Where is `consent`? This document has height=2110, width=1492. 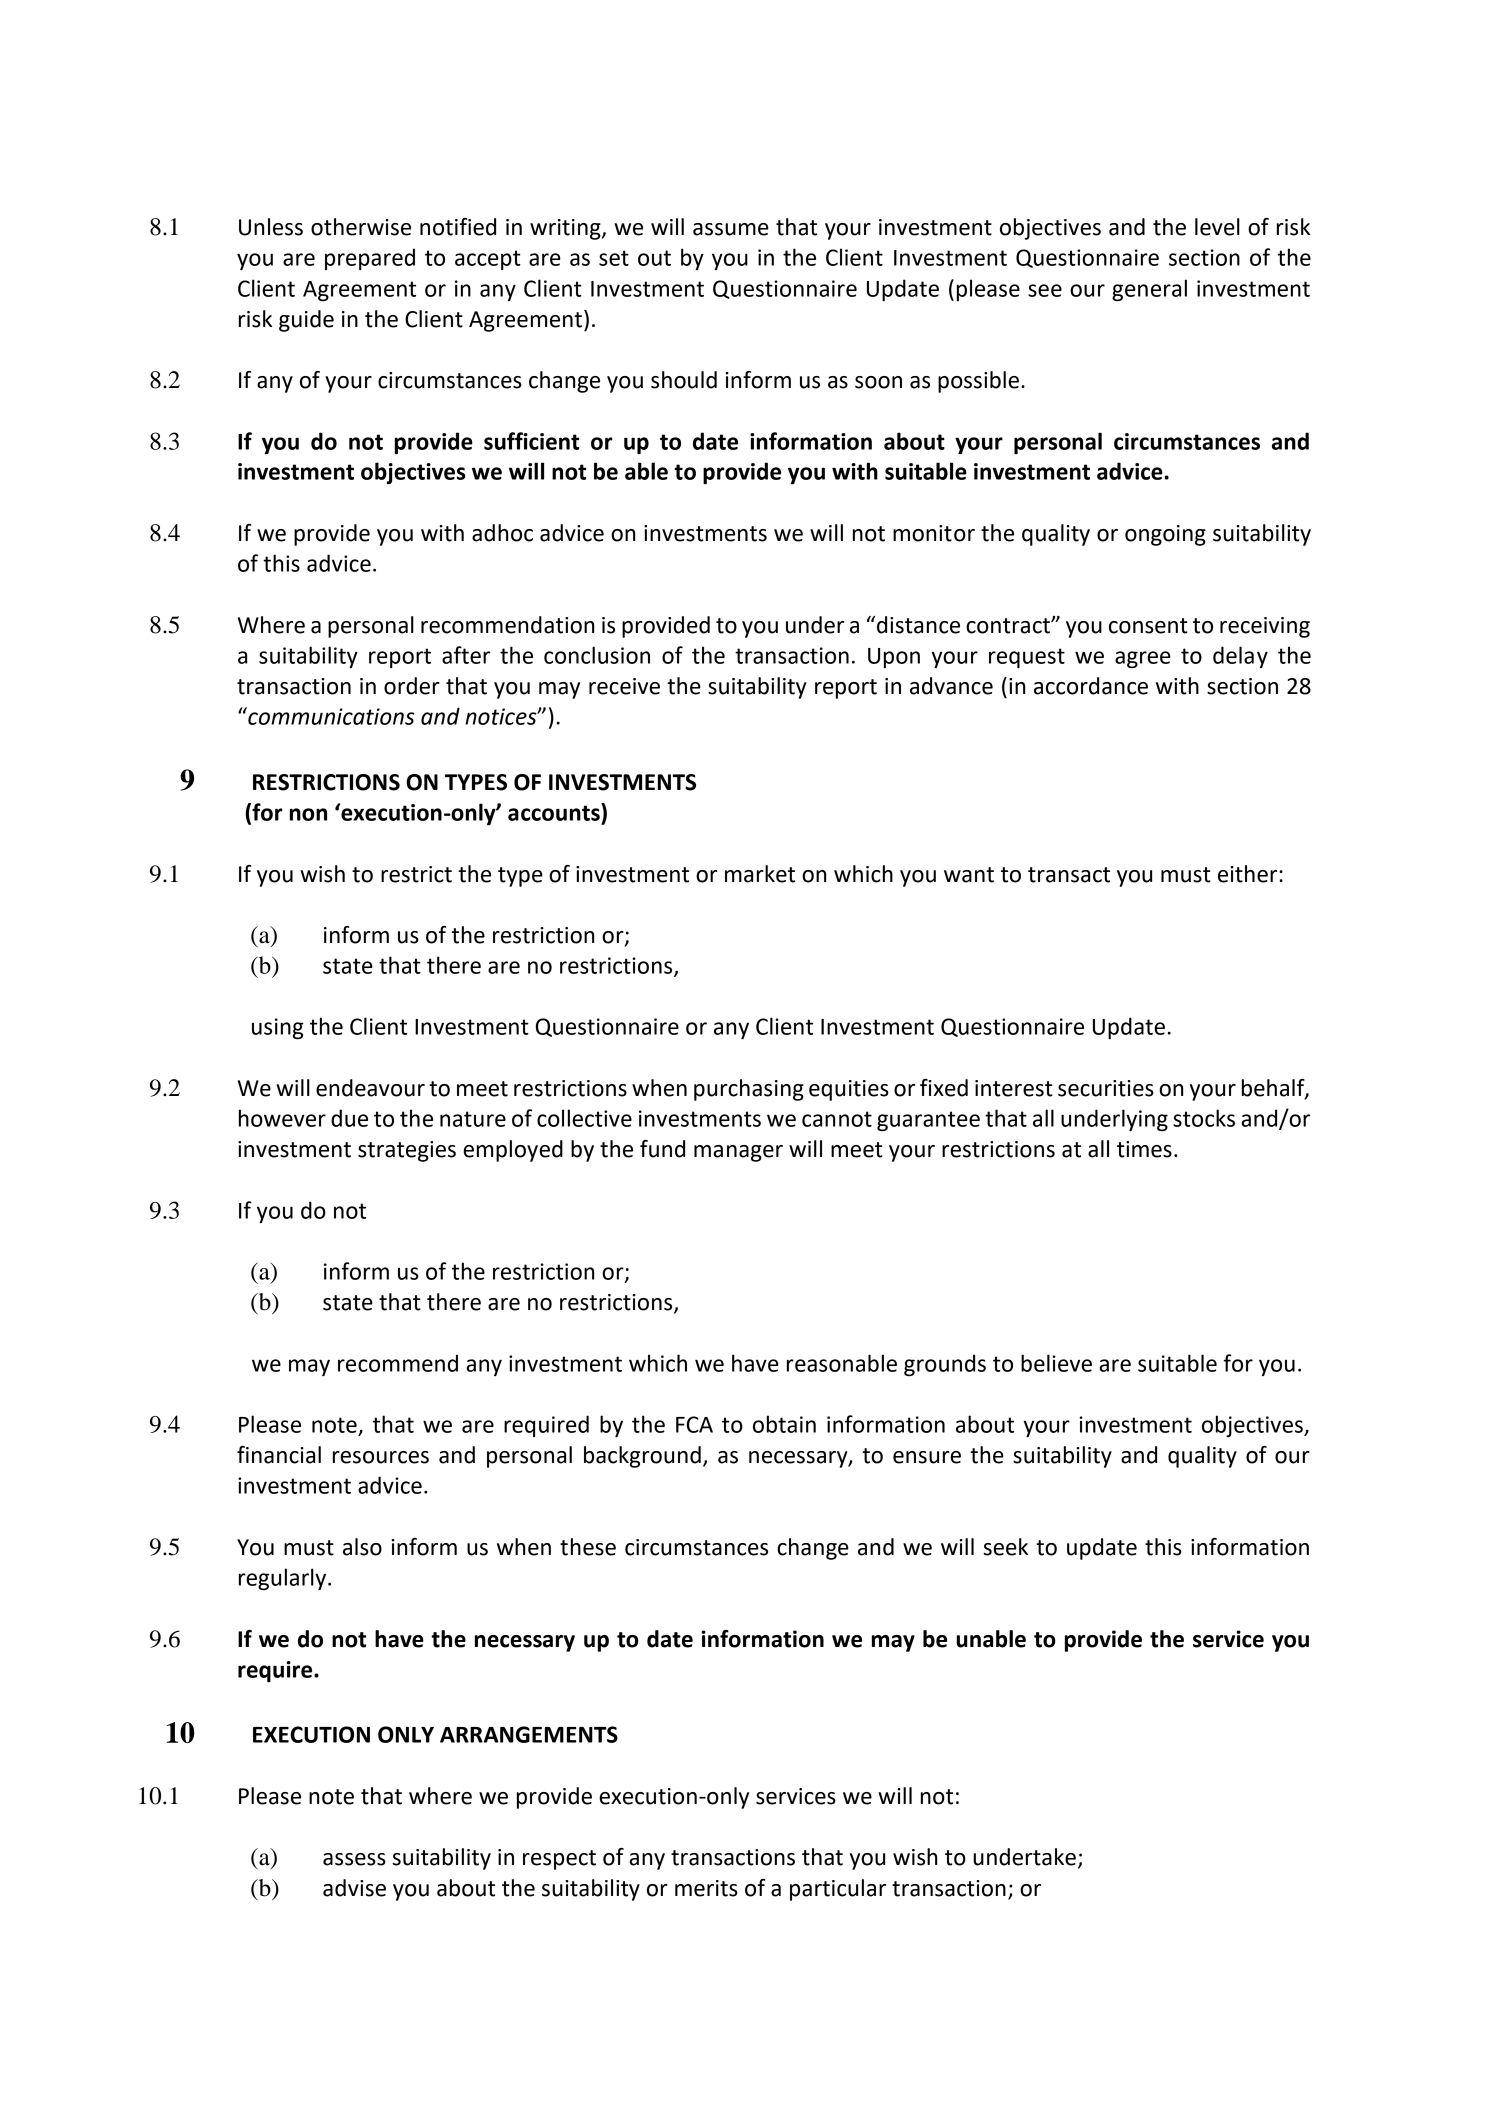 consent is located at coordinates (1148, 626).
